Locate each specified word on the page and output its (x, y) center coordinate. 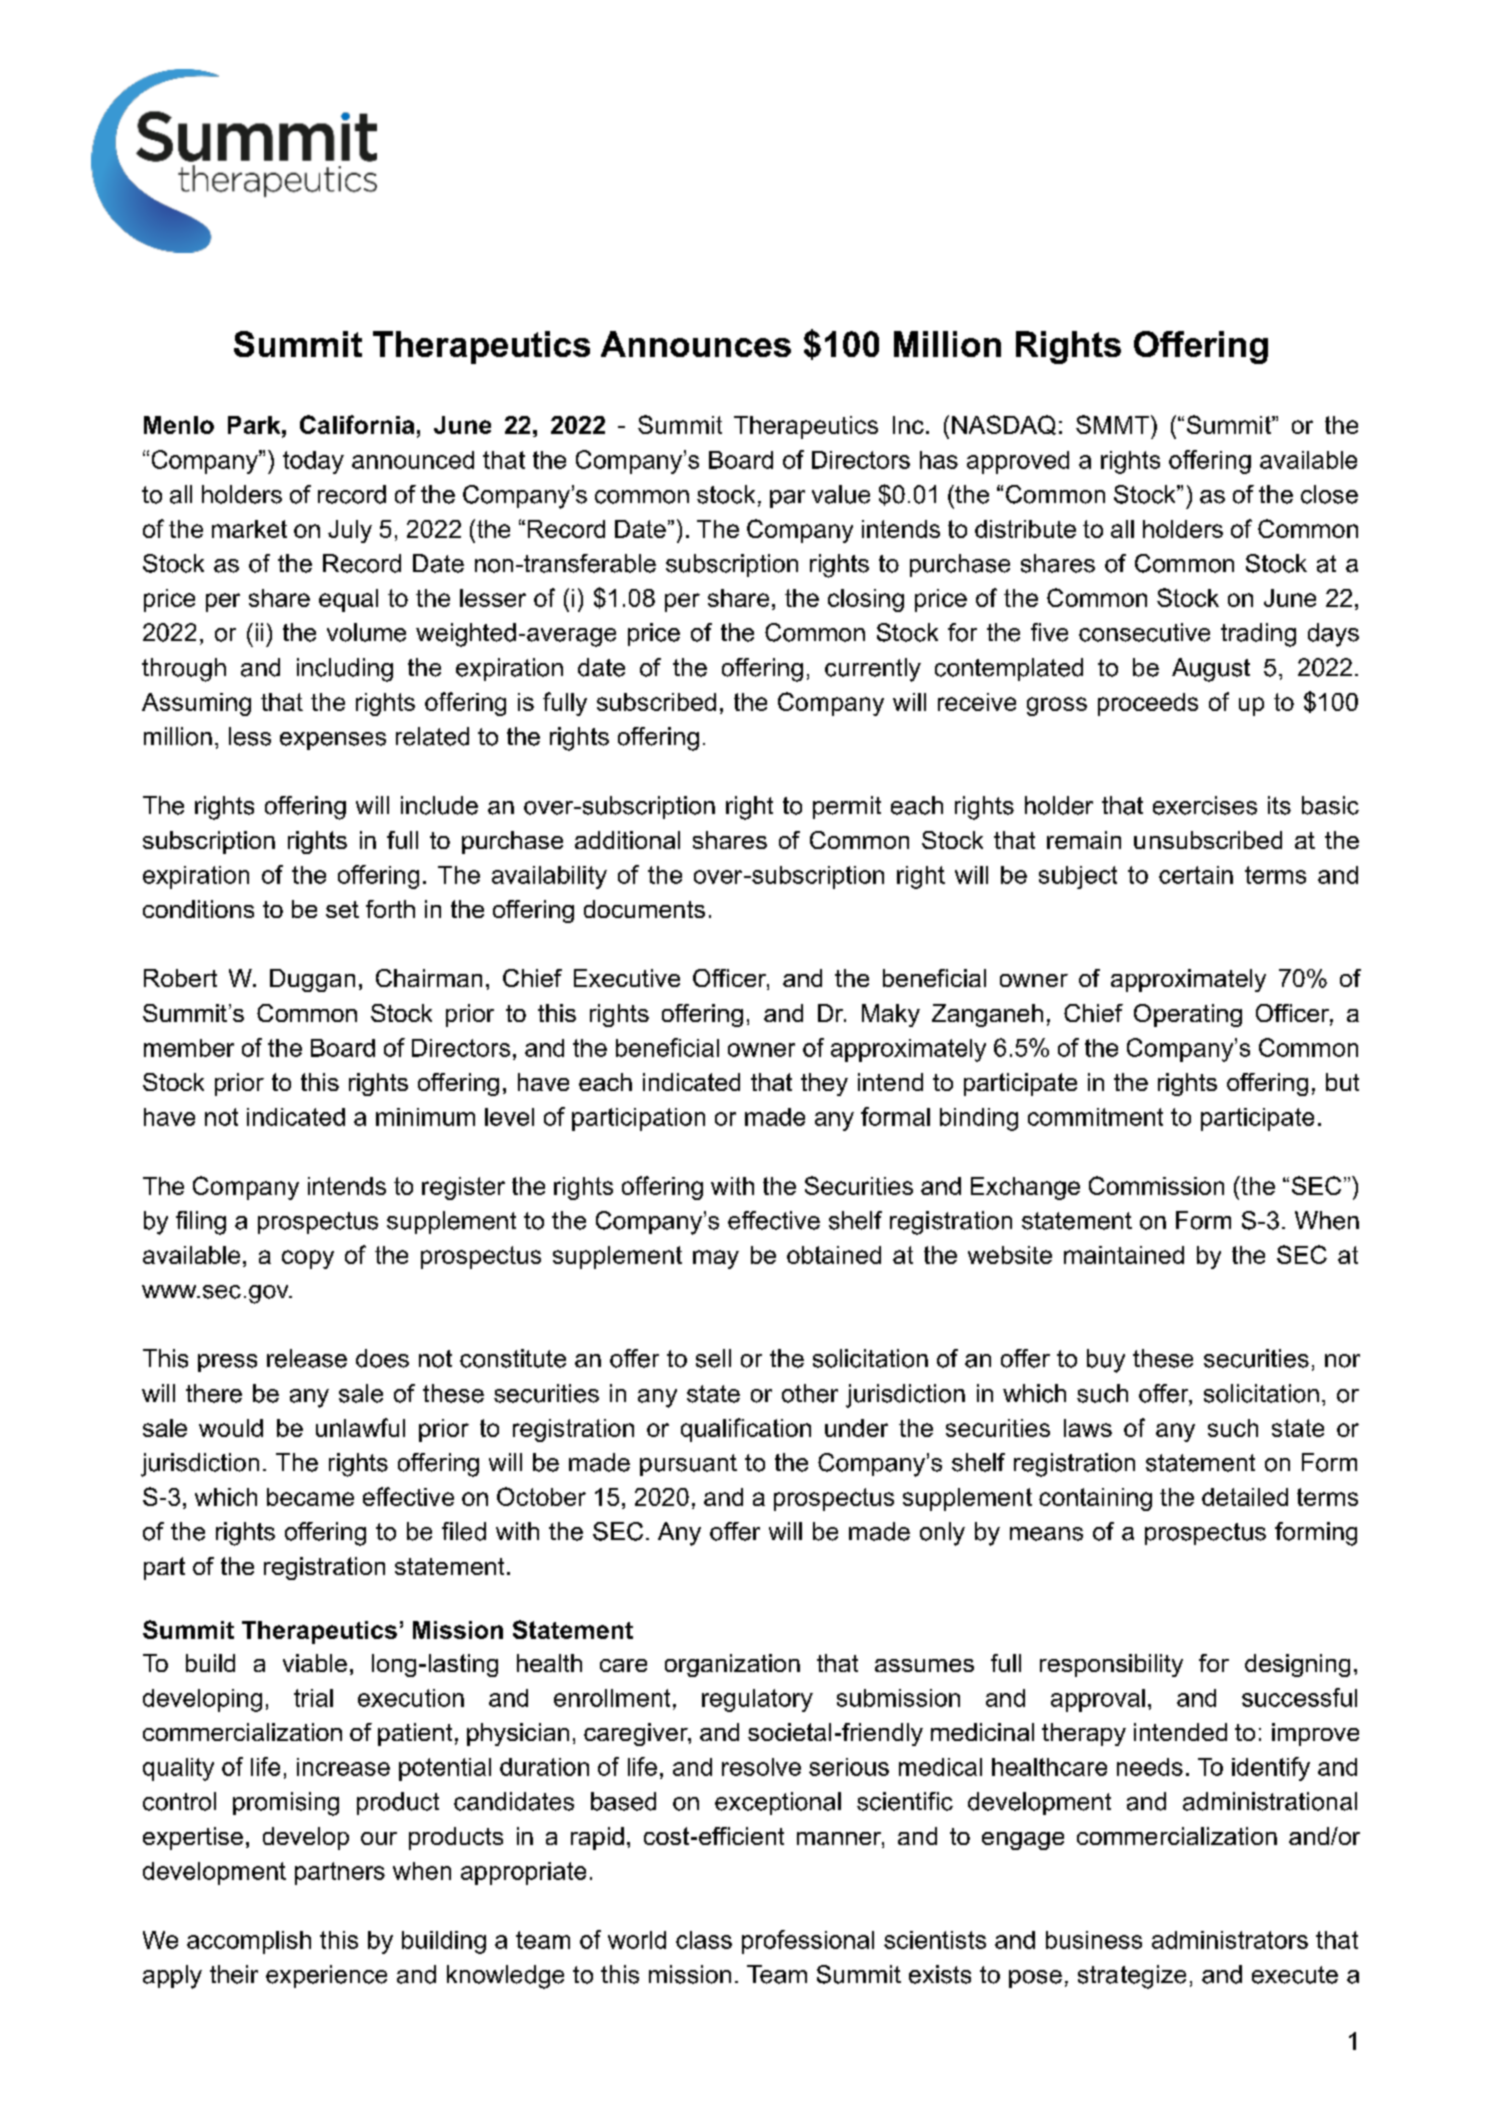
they (824, 1084)
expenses (333, 741)
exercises (1205, 805)
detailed (1245, 1497)
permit (847, 807)
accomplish (249, 1942)
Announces (696, 344)
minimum (425, 1117)
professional (808, 1942)
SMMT (1112, 424)
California (357, 424)
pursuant (688, 1465)
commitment (1095, 1117)
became (310, 1497)
